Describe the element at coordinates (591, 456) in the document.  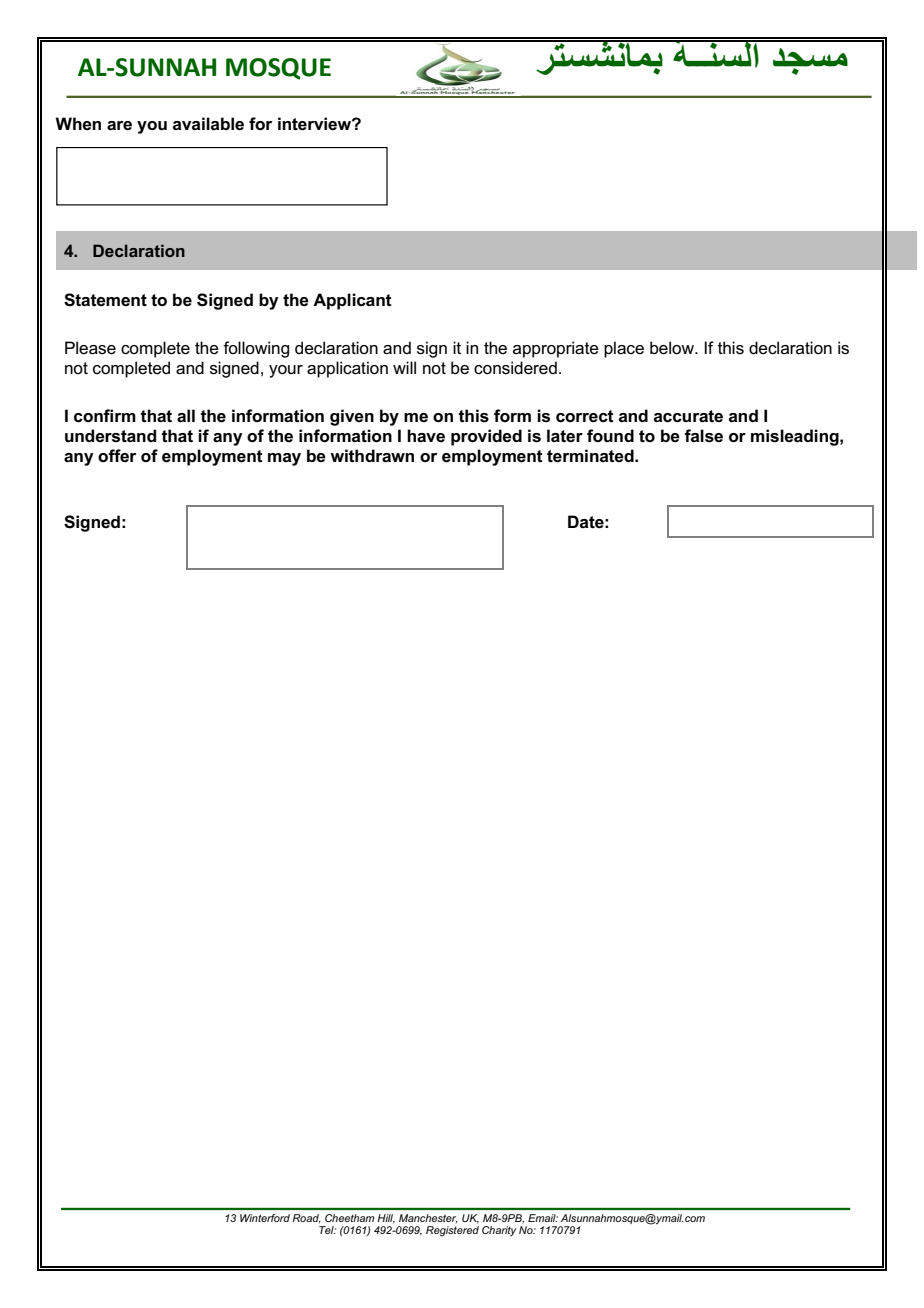
I see `terminated` at that location.
